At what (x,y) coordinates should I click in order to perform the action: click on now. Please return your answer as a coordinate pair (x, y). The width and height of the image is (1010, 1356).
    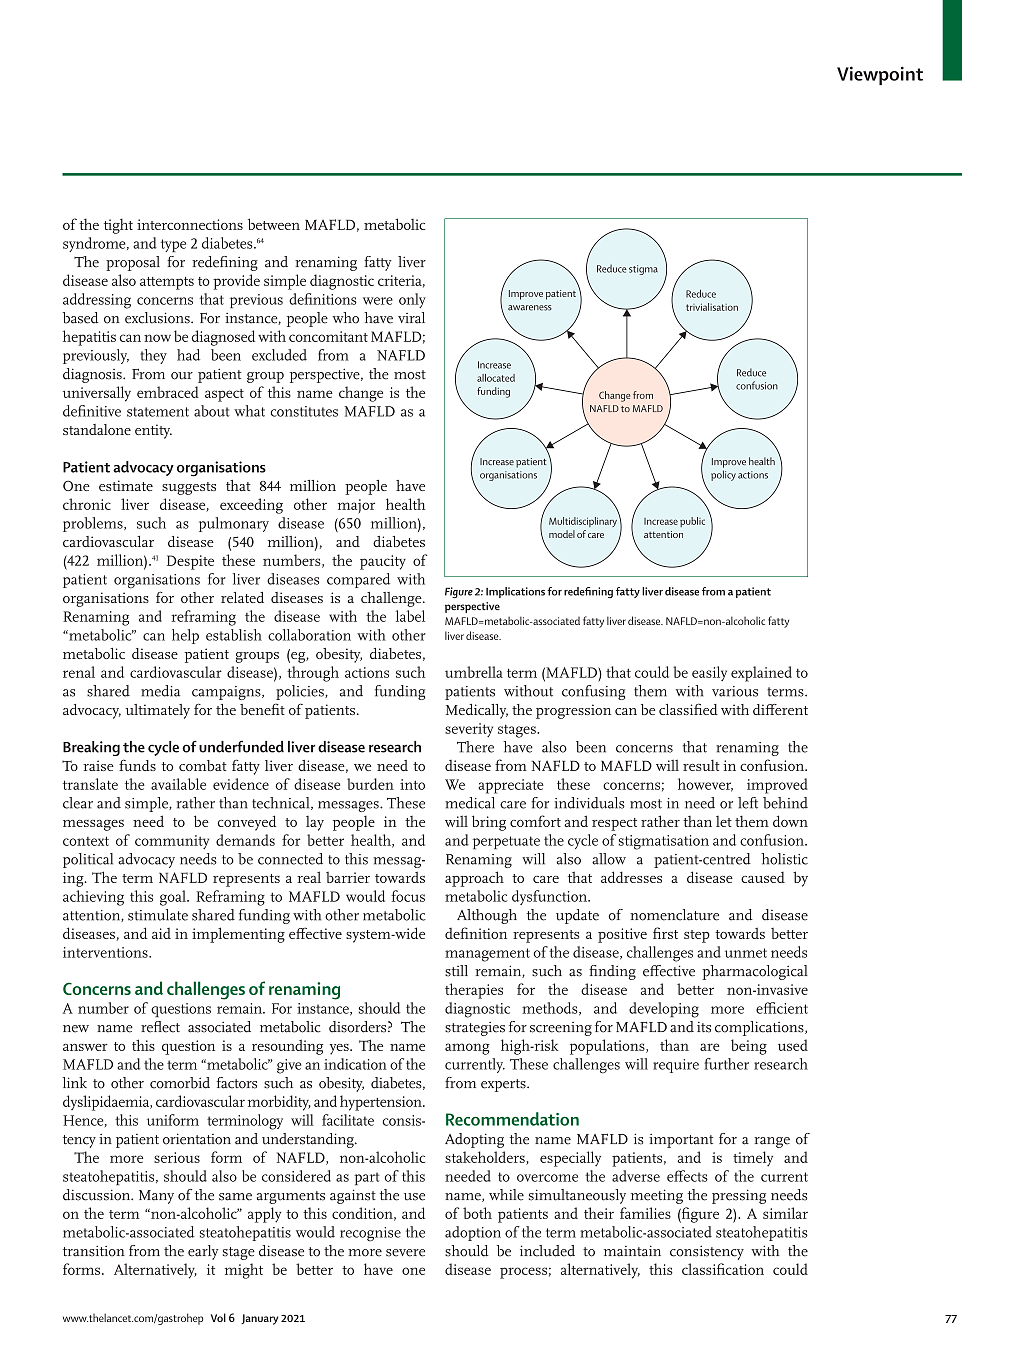
    Looking at the image, I should click on (157, 338).
